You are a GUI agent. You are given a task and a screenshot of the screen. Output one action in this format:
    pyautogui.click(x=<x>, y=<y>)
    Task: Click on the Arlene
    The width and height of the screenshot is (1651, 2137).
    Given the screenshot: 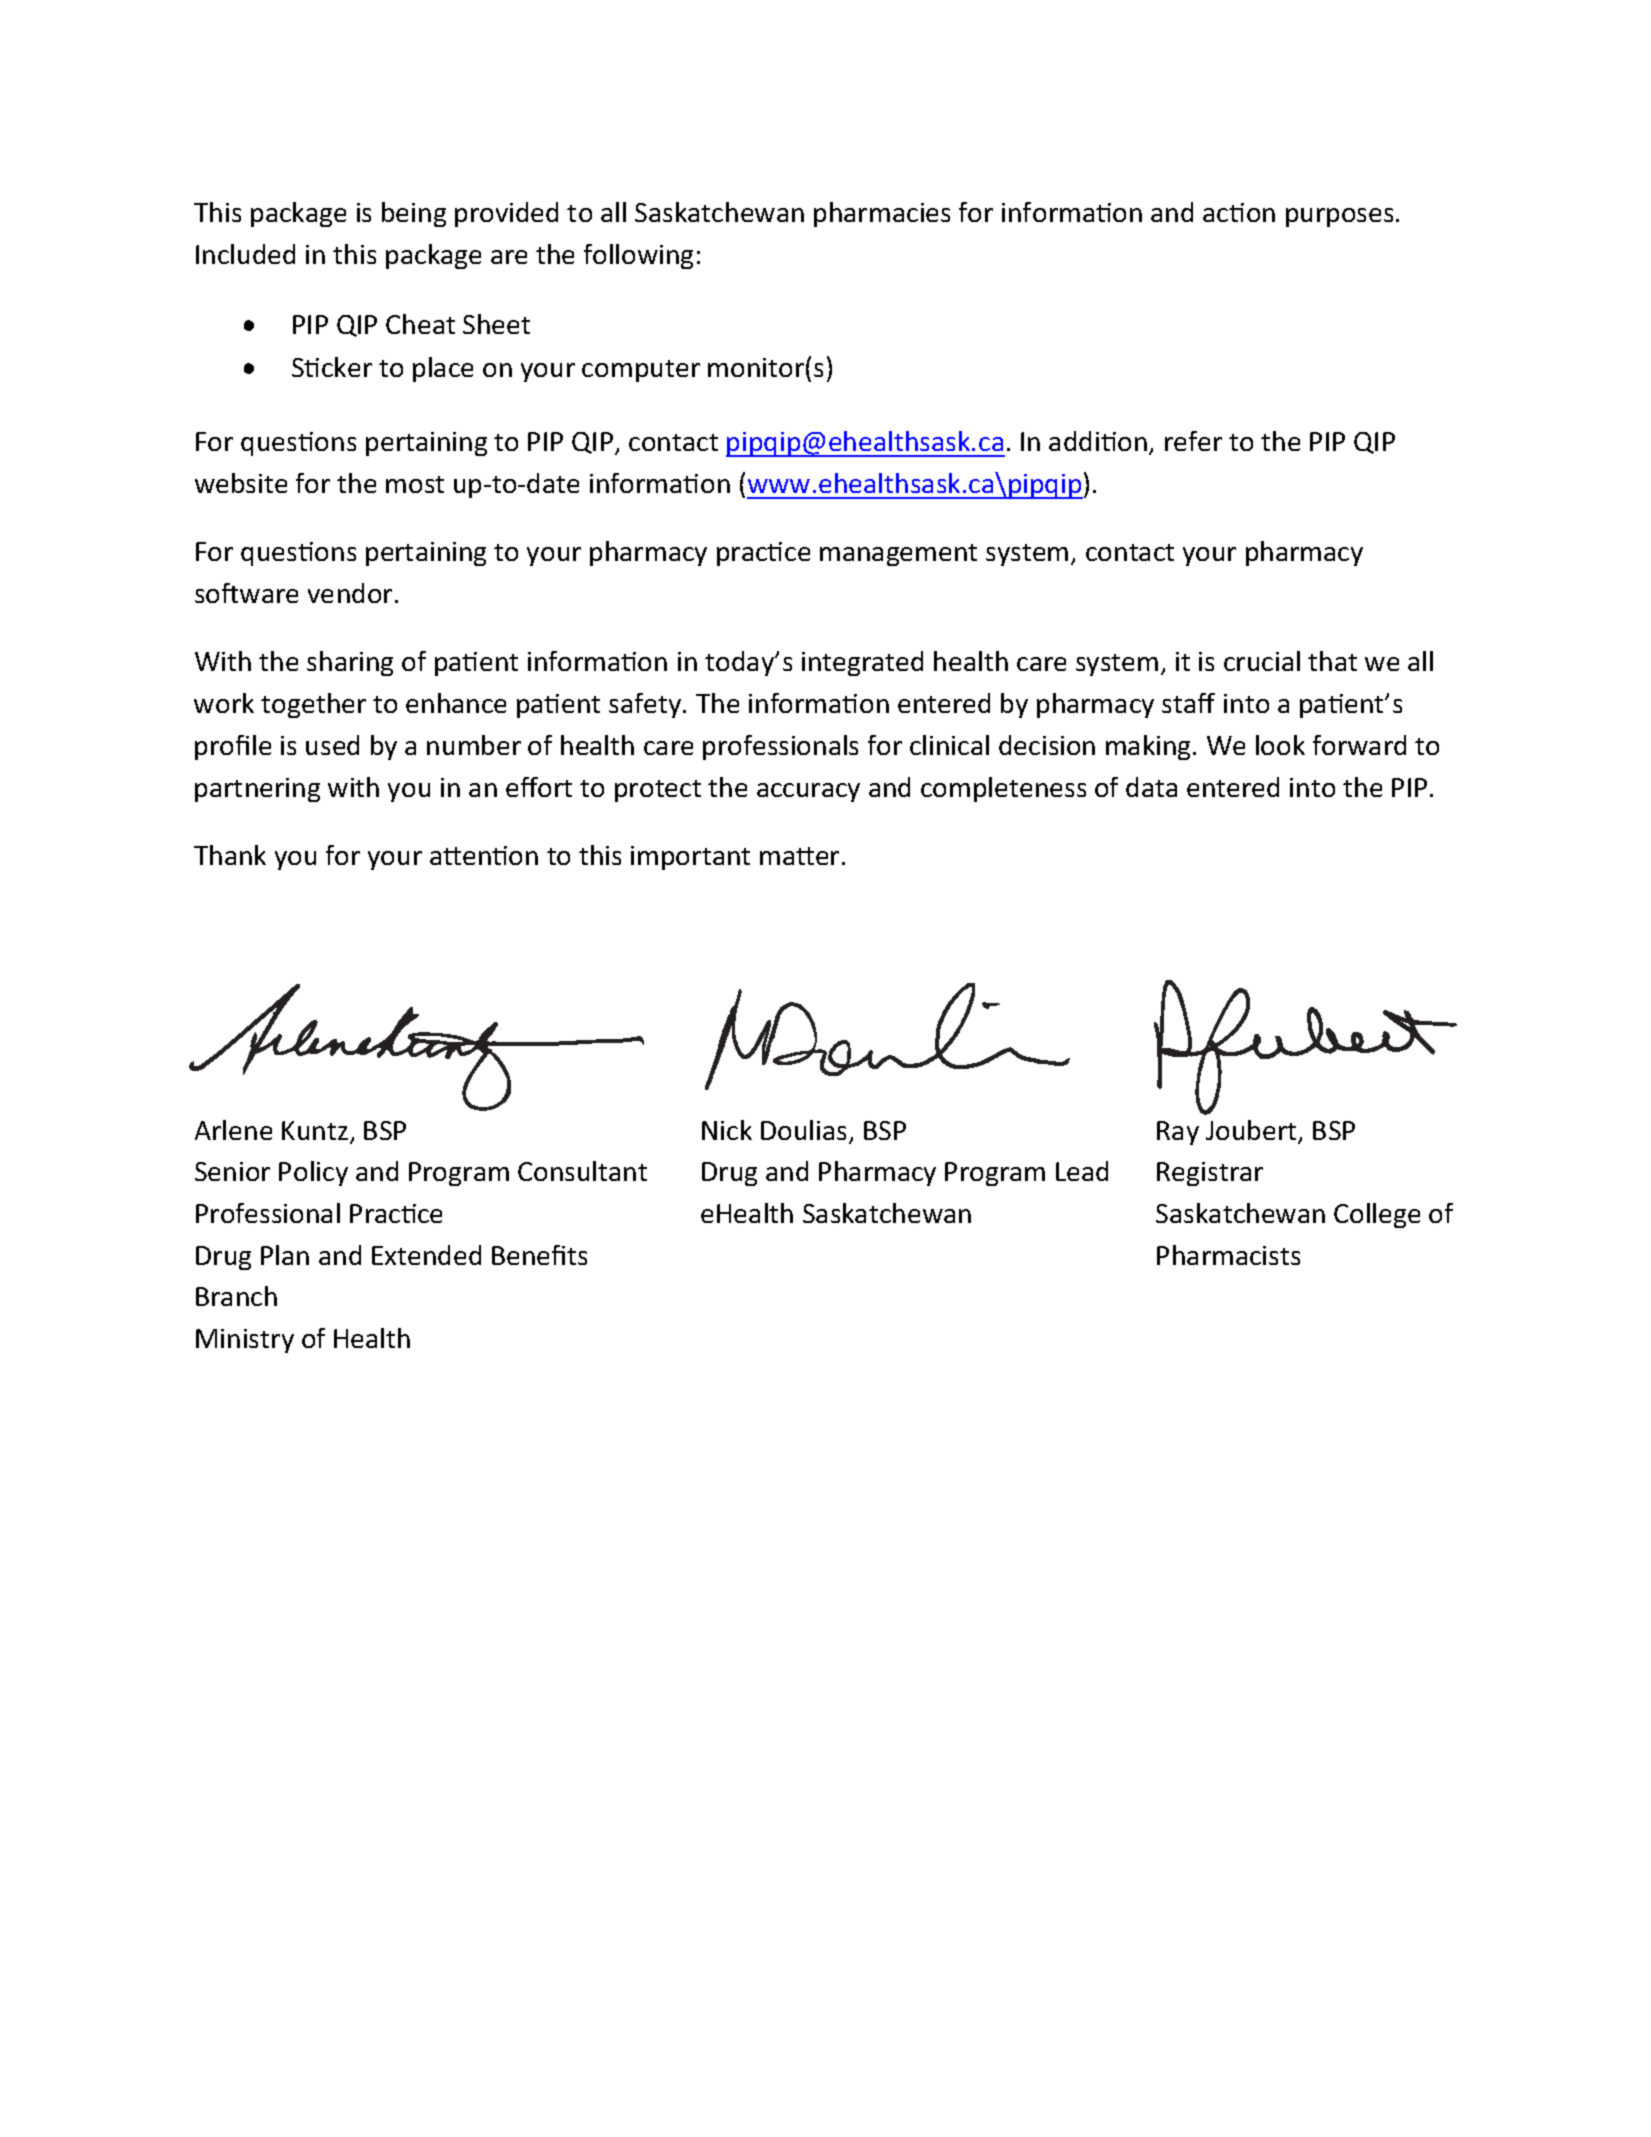 What is the action you would take?
    pyautogui.click(x=233, y=1130)
